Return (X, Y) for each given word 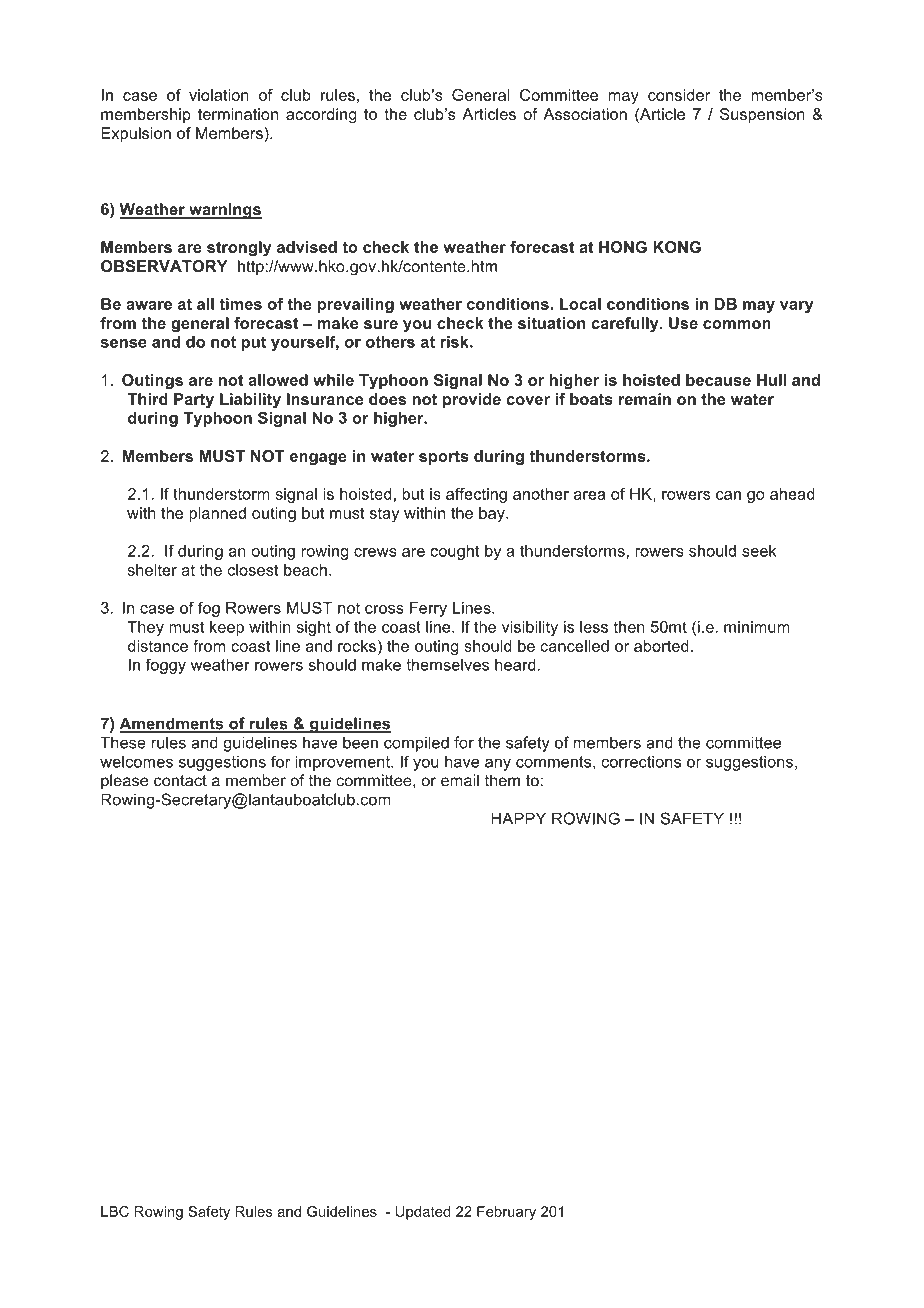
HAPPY (518, 818)
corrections (641, 762)
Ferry (428, 609)
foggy (166, 666)
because (718, 380)
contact (180, 781)
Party (194, 401)
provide (472, 400)
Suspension (762, 115)
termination (238, 114)
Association (585, 114)
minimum (756, 627)
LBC (115, 1211)
